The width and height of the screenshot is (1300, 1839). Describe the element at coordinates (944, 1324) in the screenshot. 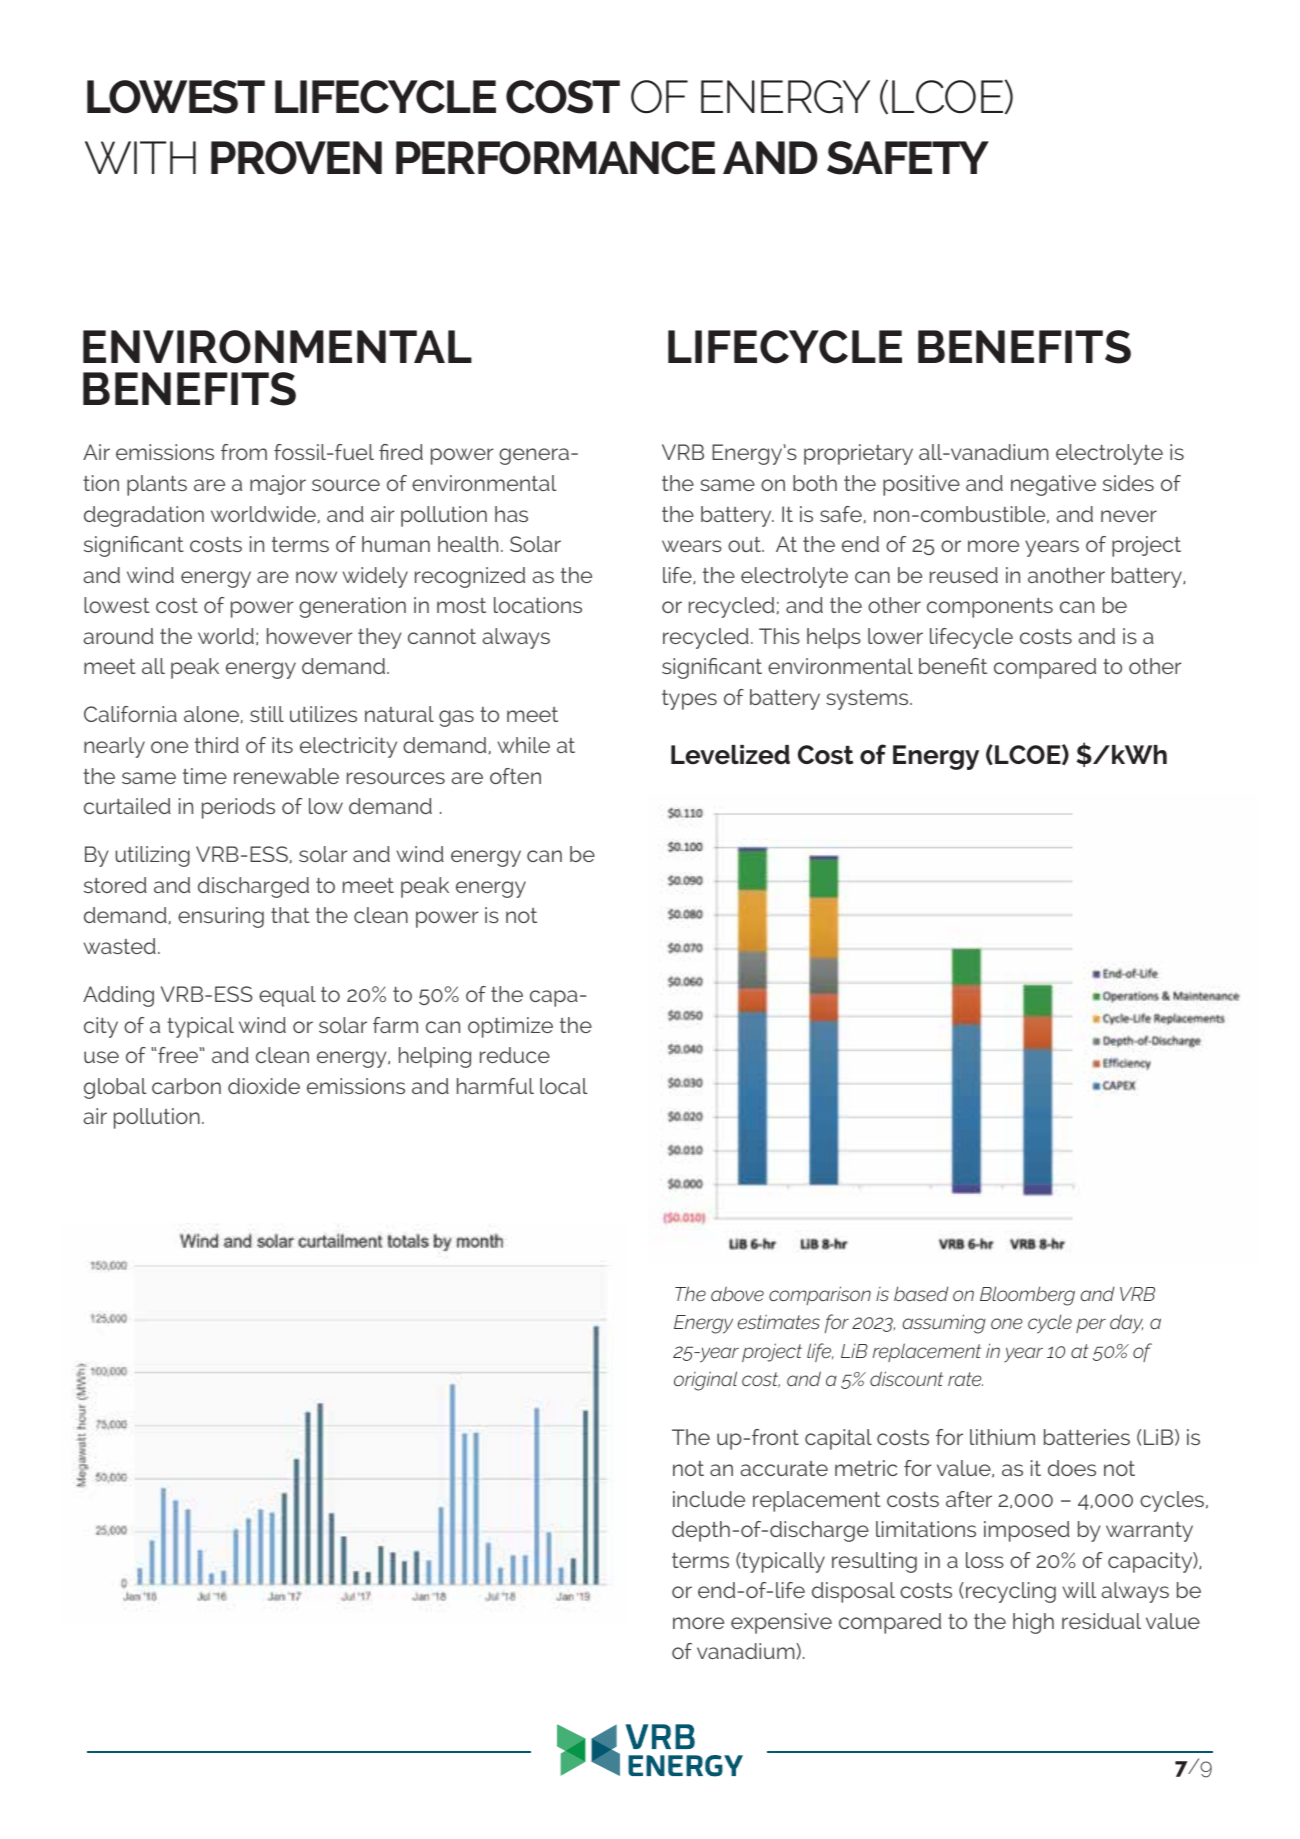

I see `assuming` at that location.
